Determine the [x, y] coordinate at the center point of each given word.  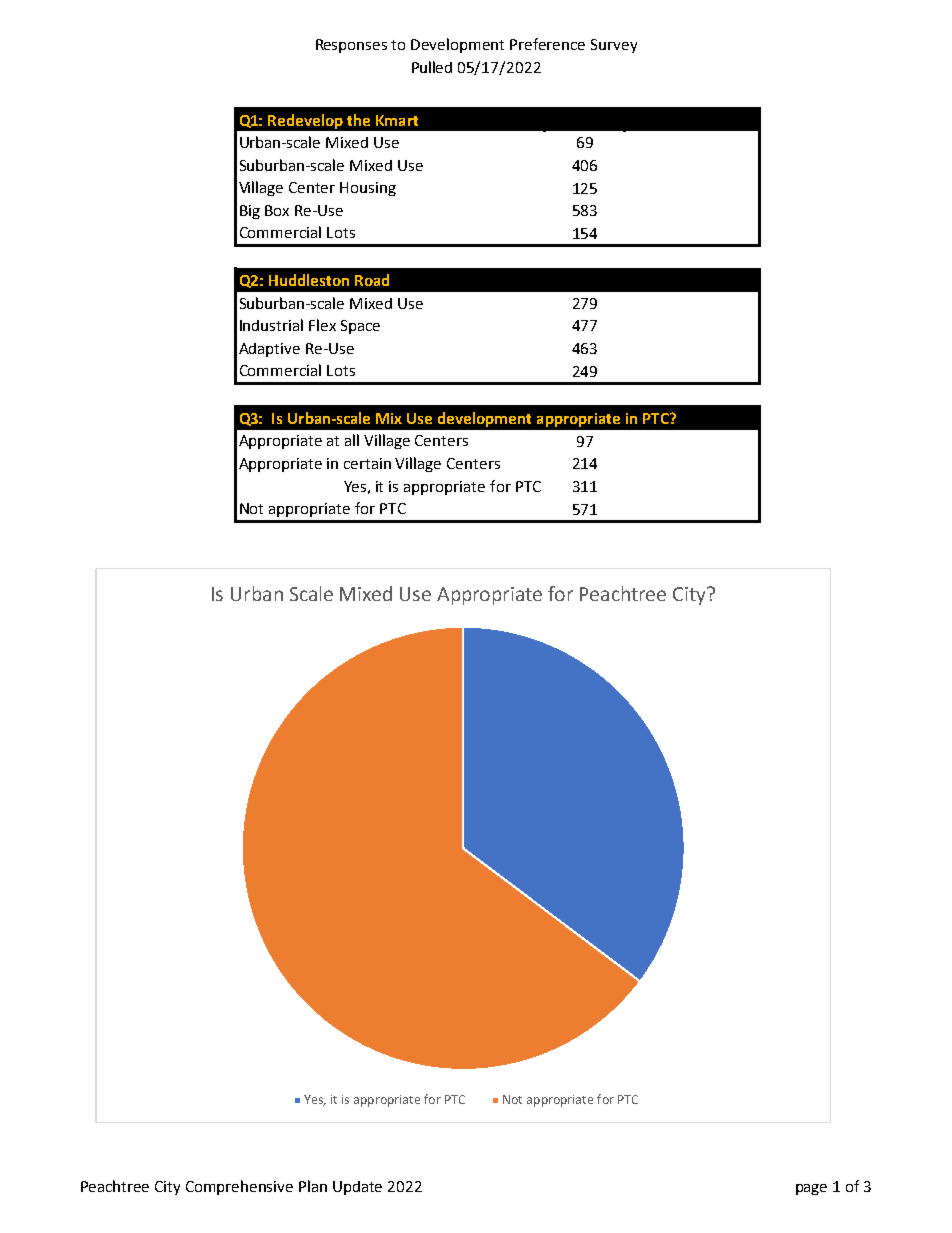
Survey [614, 46]
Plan [313, 1186]
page [811, 1189]
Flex [322, 325]
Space [360, 327]
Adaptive [269, 350]
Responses [351, 46]
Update [357, 1188]
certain [367, 463]
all [352, 440]
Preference [547, 44]
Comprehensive [239, 1187]
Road [372, 280]
